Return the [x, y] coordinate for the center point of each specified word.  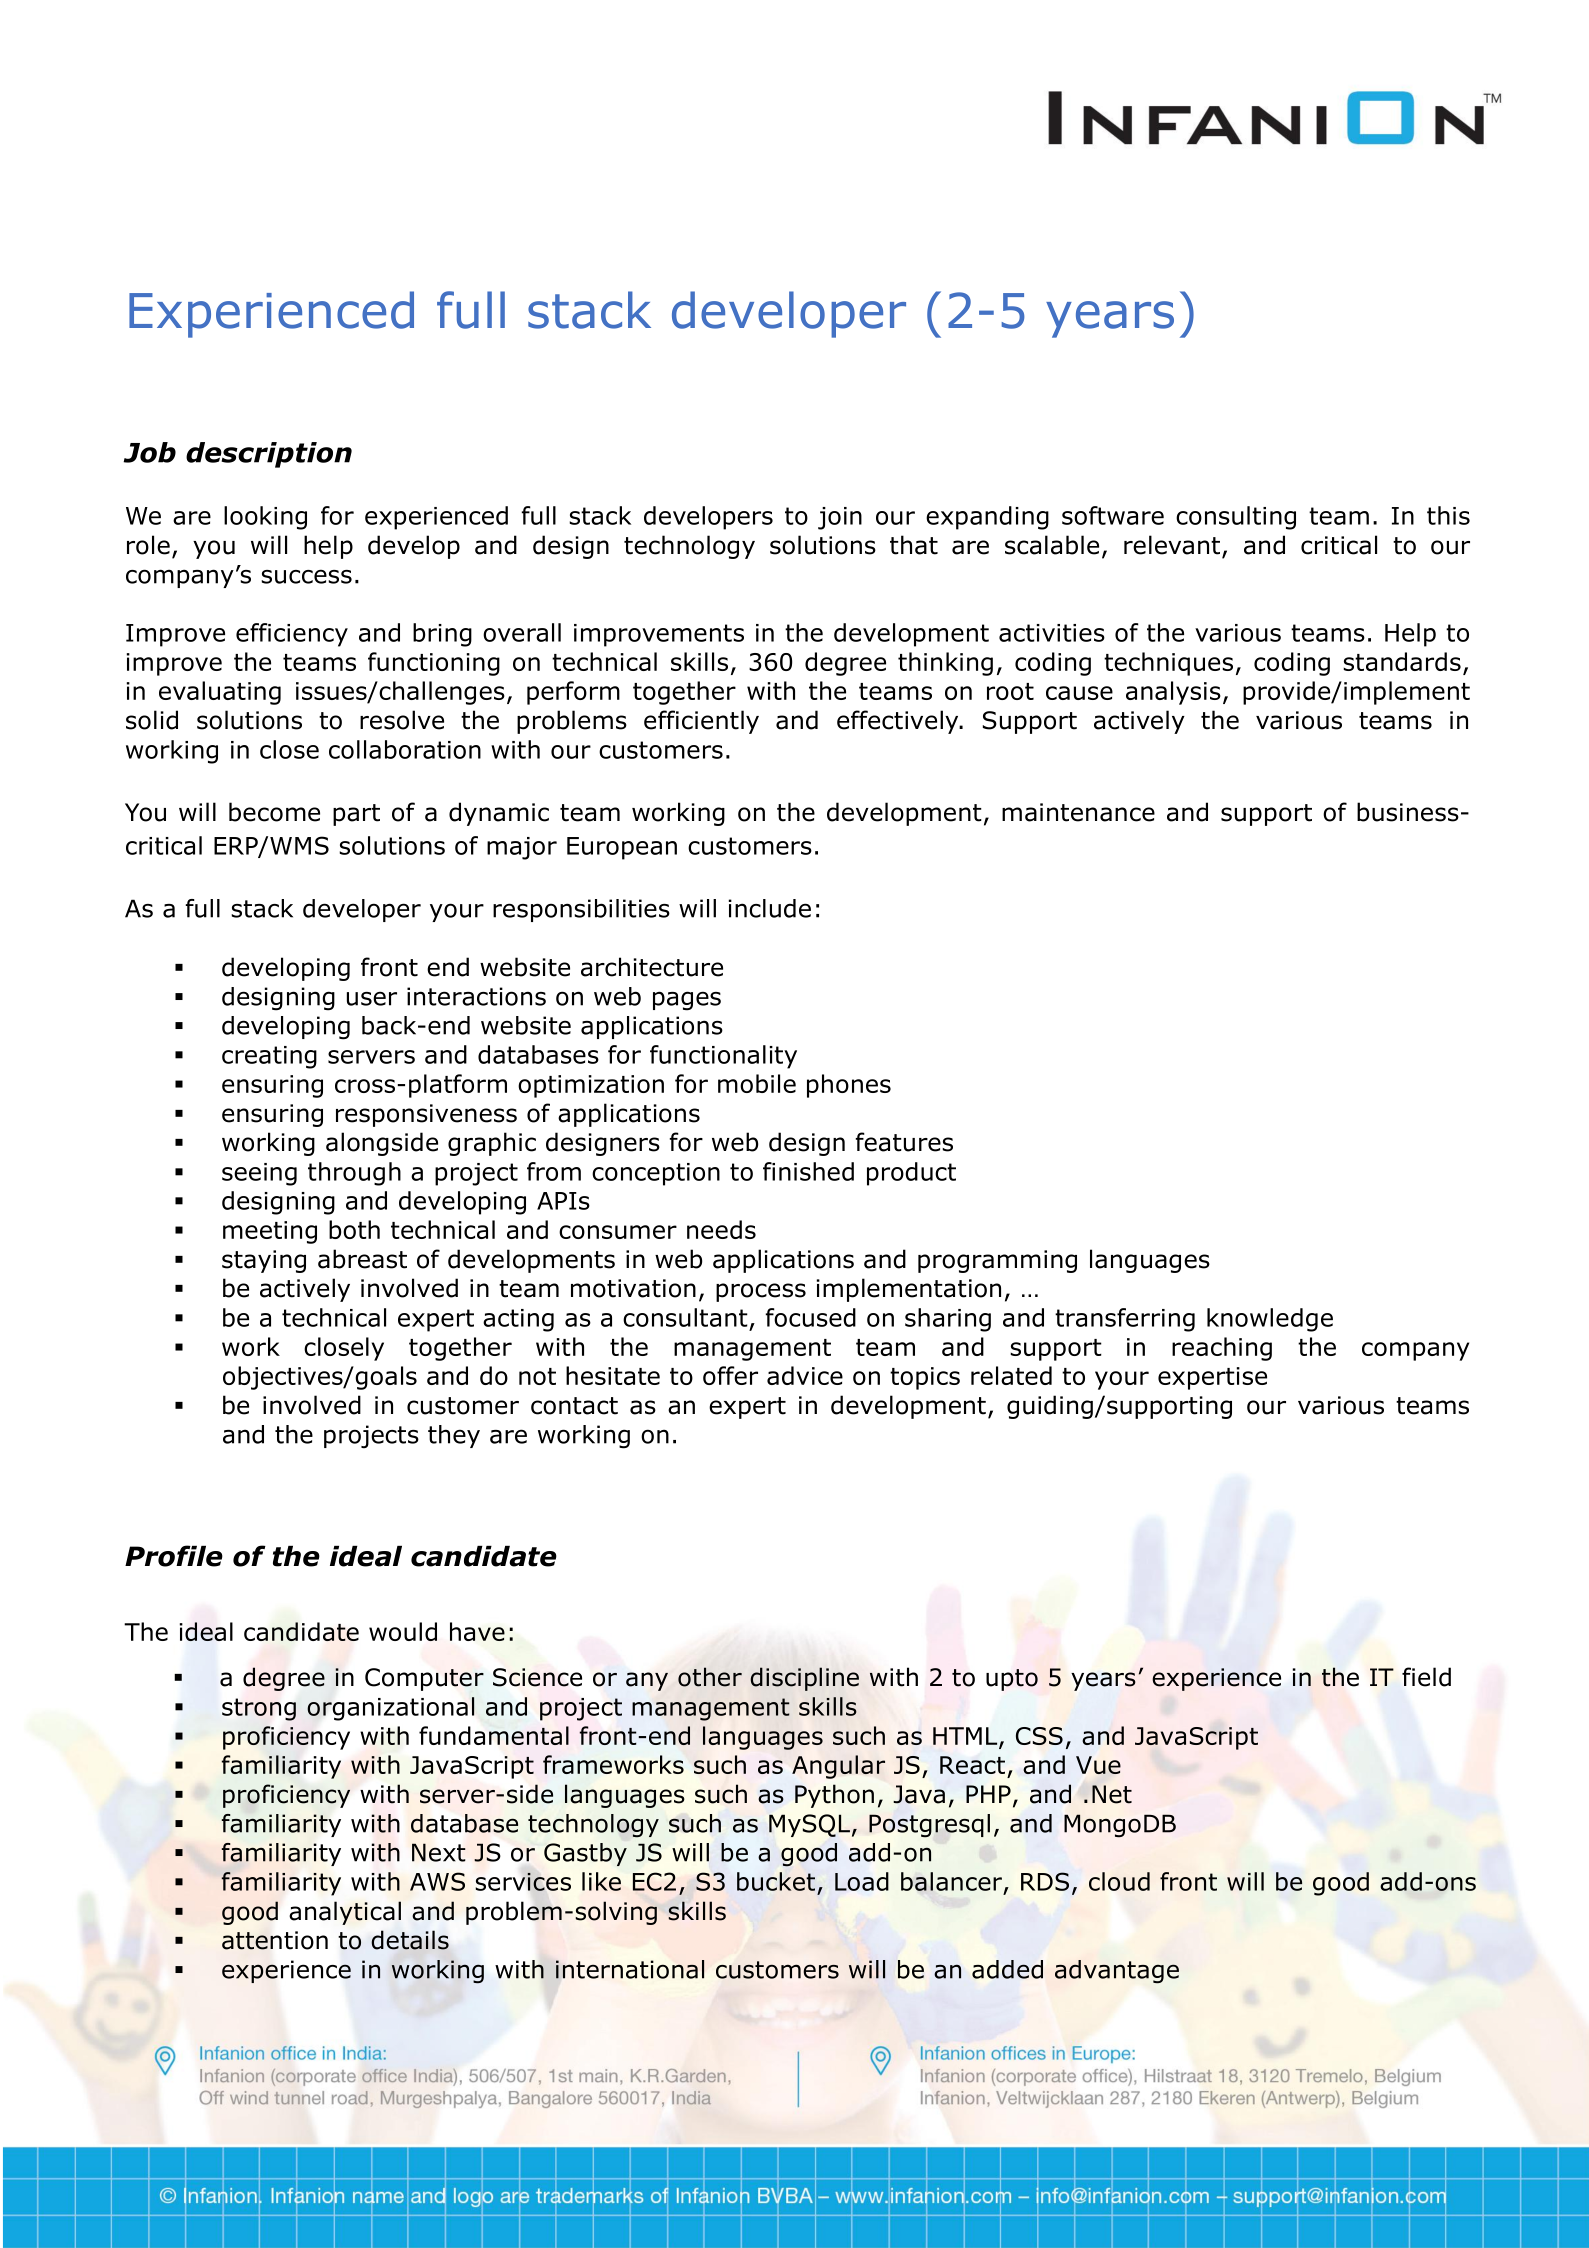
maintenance [1078, 812]
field [1426, 1677]
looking [265, 518]
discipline [804, 1679]
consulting [1236, 518]
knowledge [1270, 1320]
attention [275, 1940]
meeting [270, 1232]
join [840, 518]
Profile [174, 1556]
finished [808, 1171]
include [769, 908]
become [274, 812]
